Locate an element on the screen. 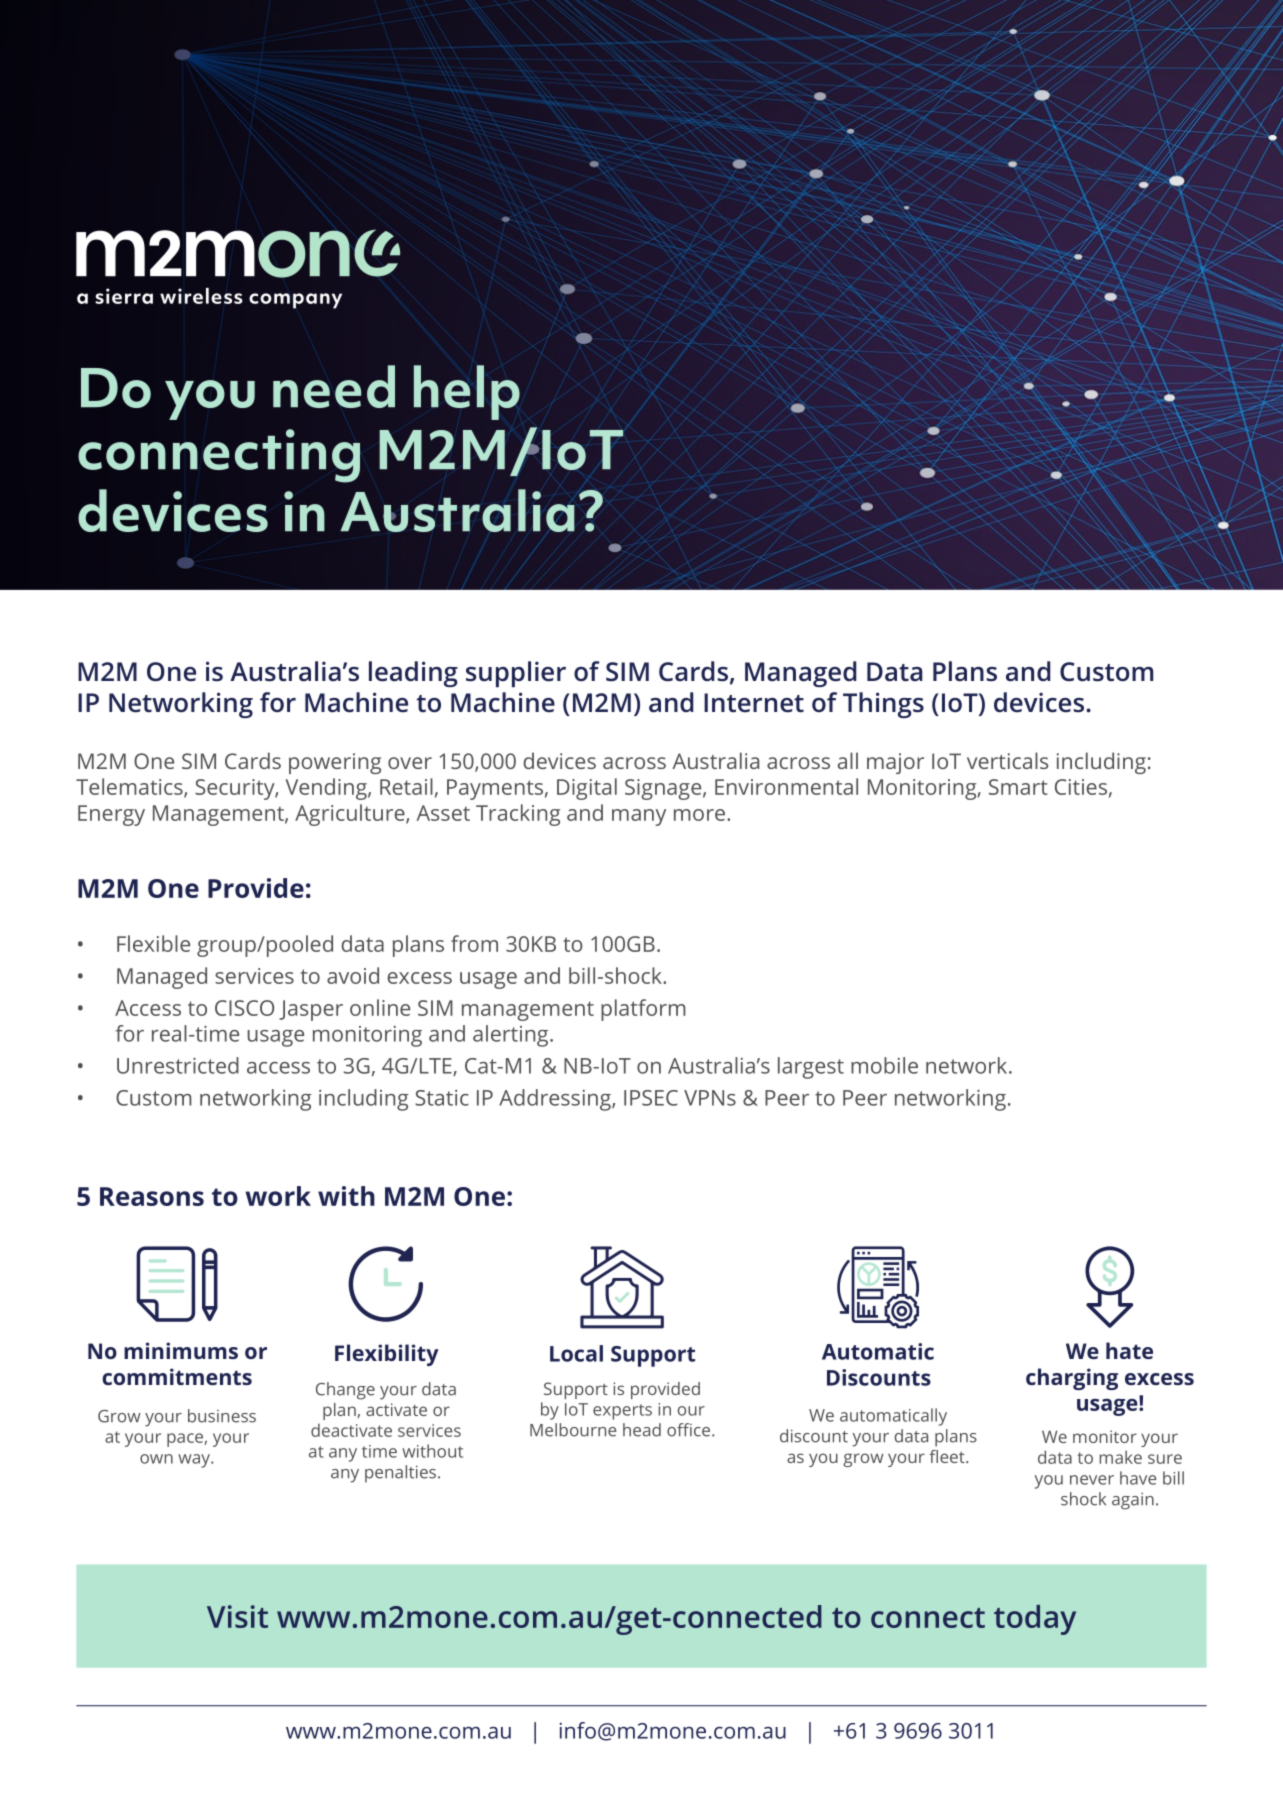  mobile is located at coordinates (884, 1065).
